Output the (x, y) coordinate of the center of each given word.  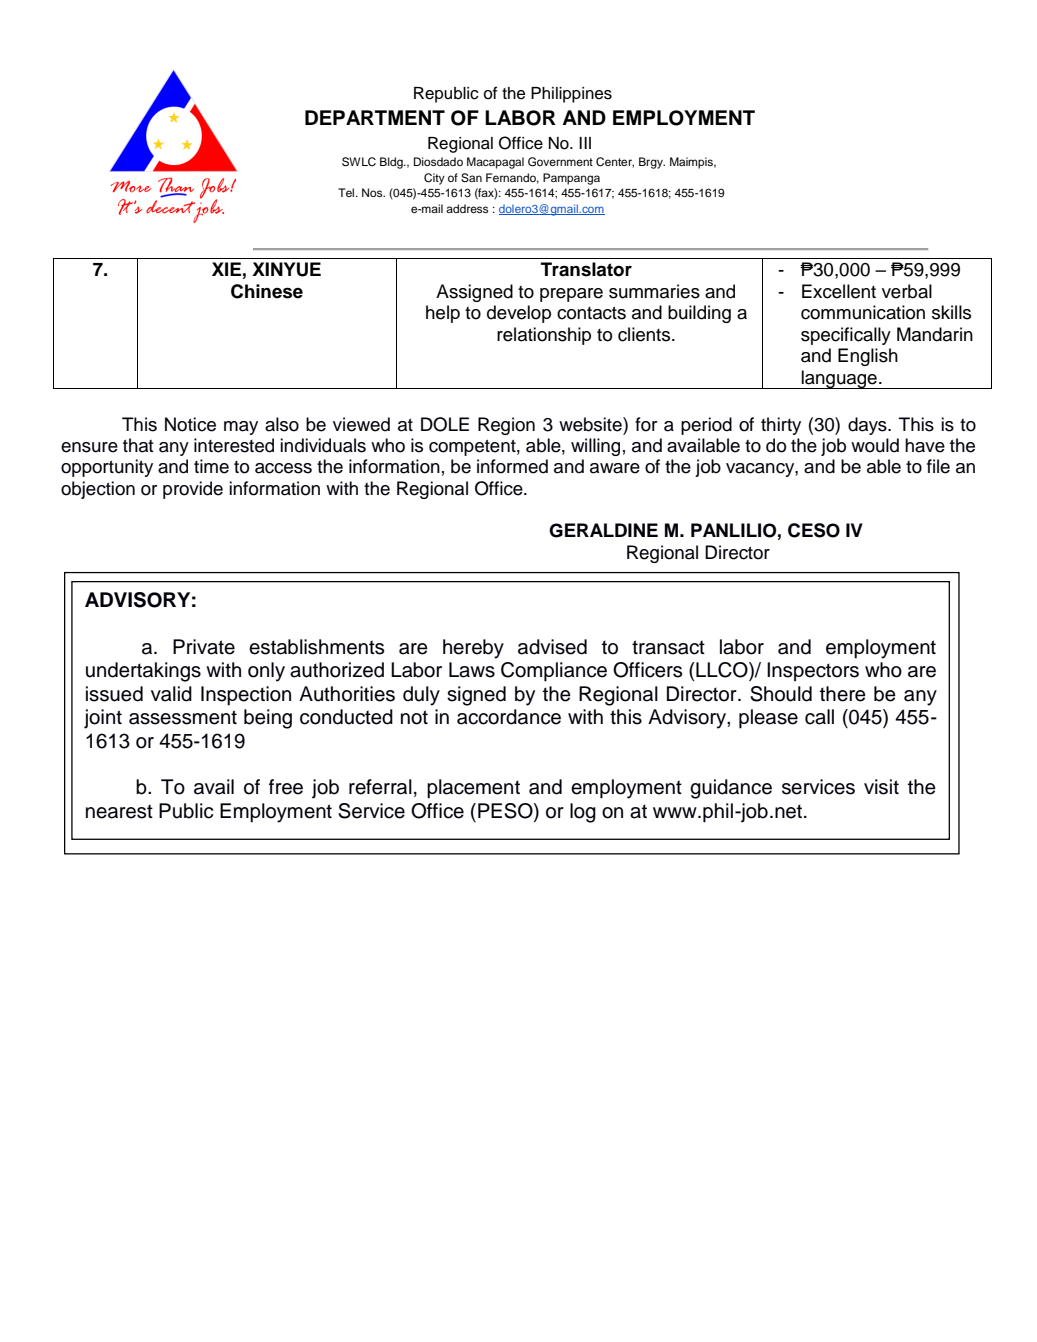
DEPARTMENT (375, 117)
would (875, 445)
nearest (119, 811)
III (585, 143)
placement (473, 789)
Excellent (839, 291)
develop (519, 314)
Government (560, 162)
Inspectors (813, 672)
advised (552, 647)
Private (204, 647)
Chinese (267, 291)
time (211, 466)
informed (512, 466)
